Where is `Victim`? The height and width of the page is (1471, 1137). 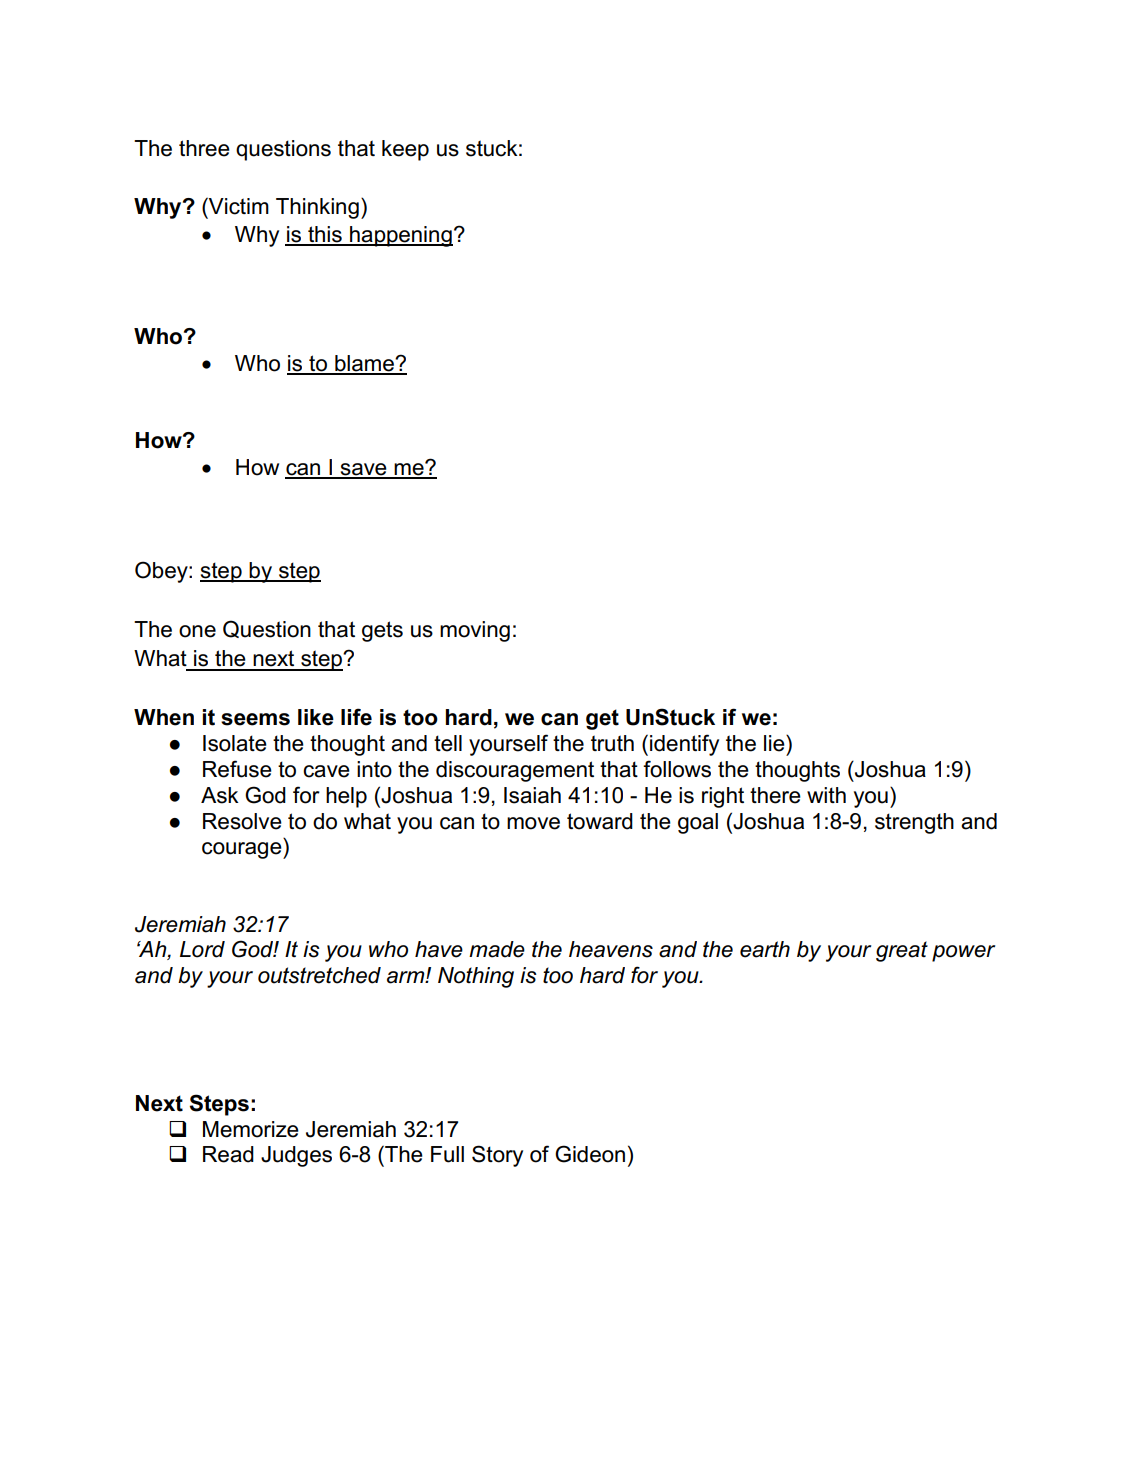
Victim is located at coordinates (238, 206).
